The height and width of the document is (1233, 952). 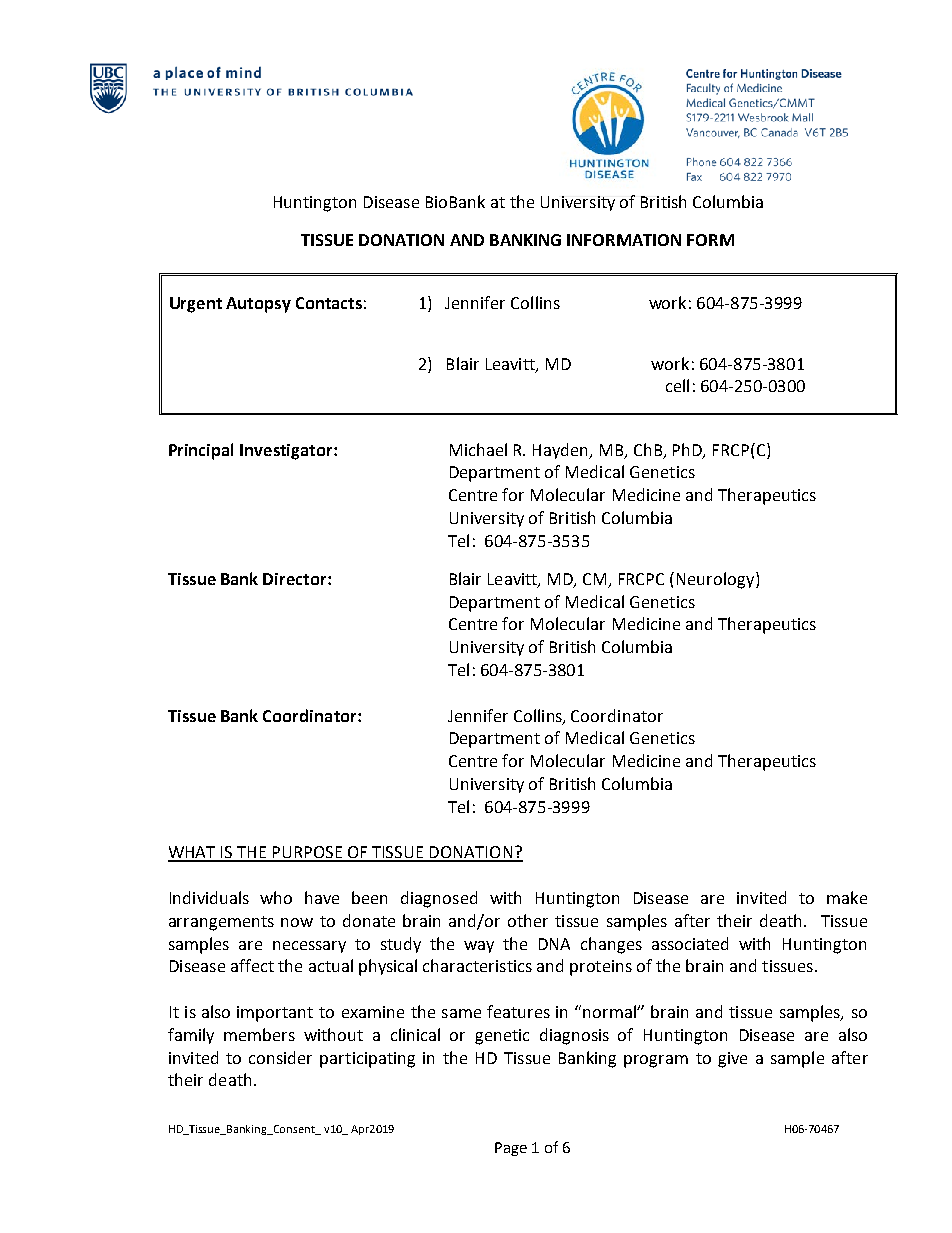 What do you see at coordinates (677, 385) in the document?
I see `cell` at bounding box center [677, 385].
